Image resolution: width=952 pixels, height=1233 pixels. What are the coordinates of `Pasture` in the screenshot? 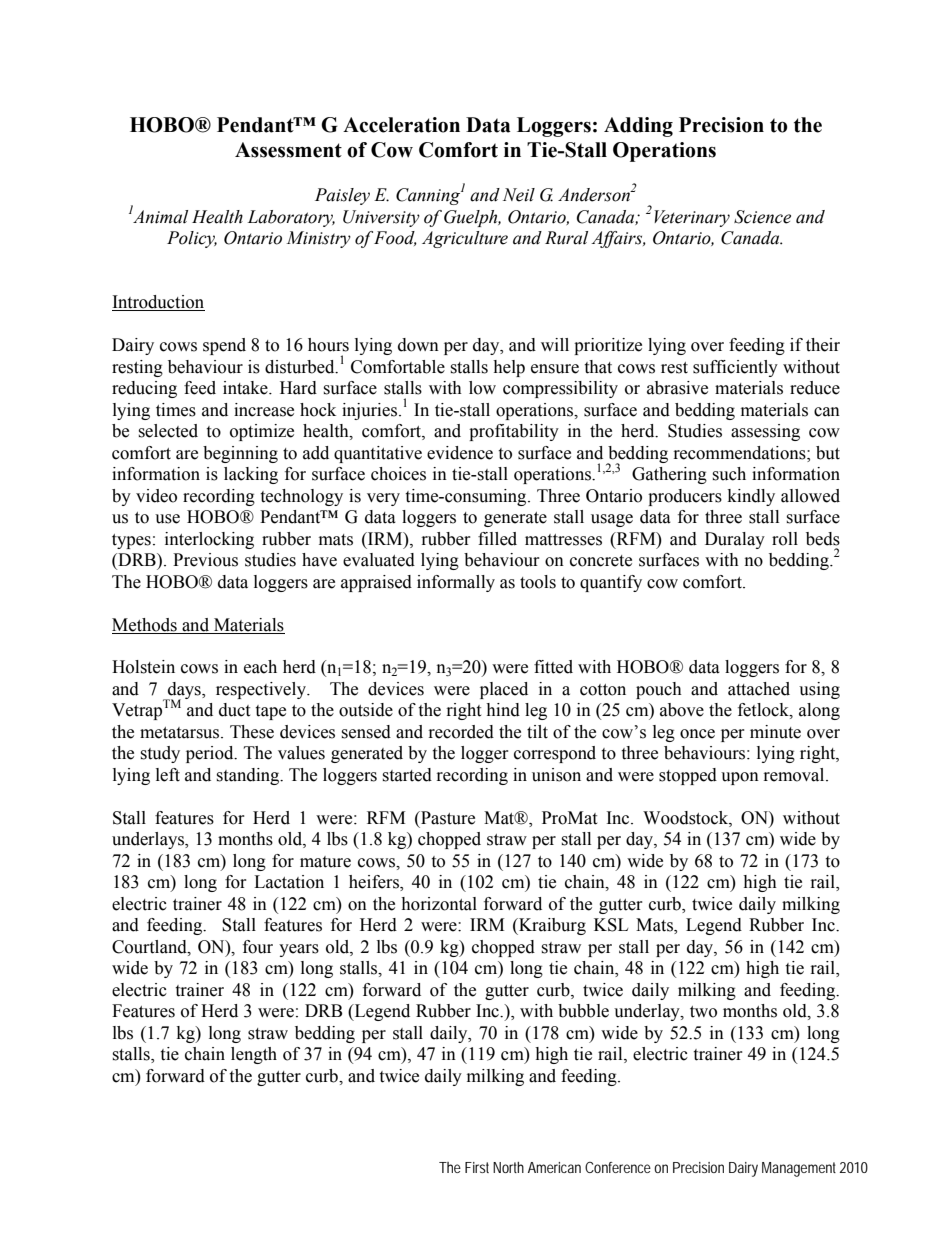 It's located at (447, 818).
